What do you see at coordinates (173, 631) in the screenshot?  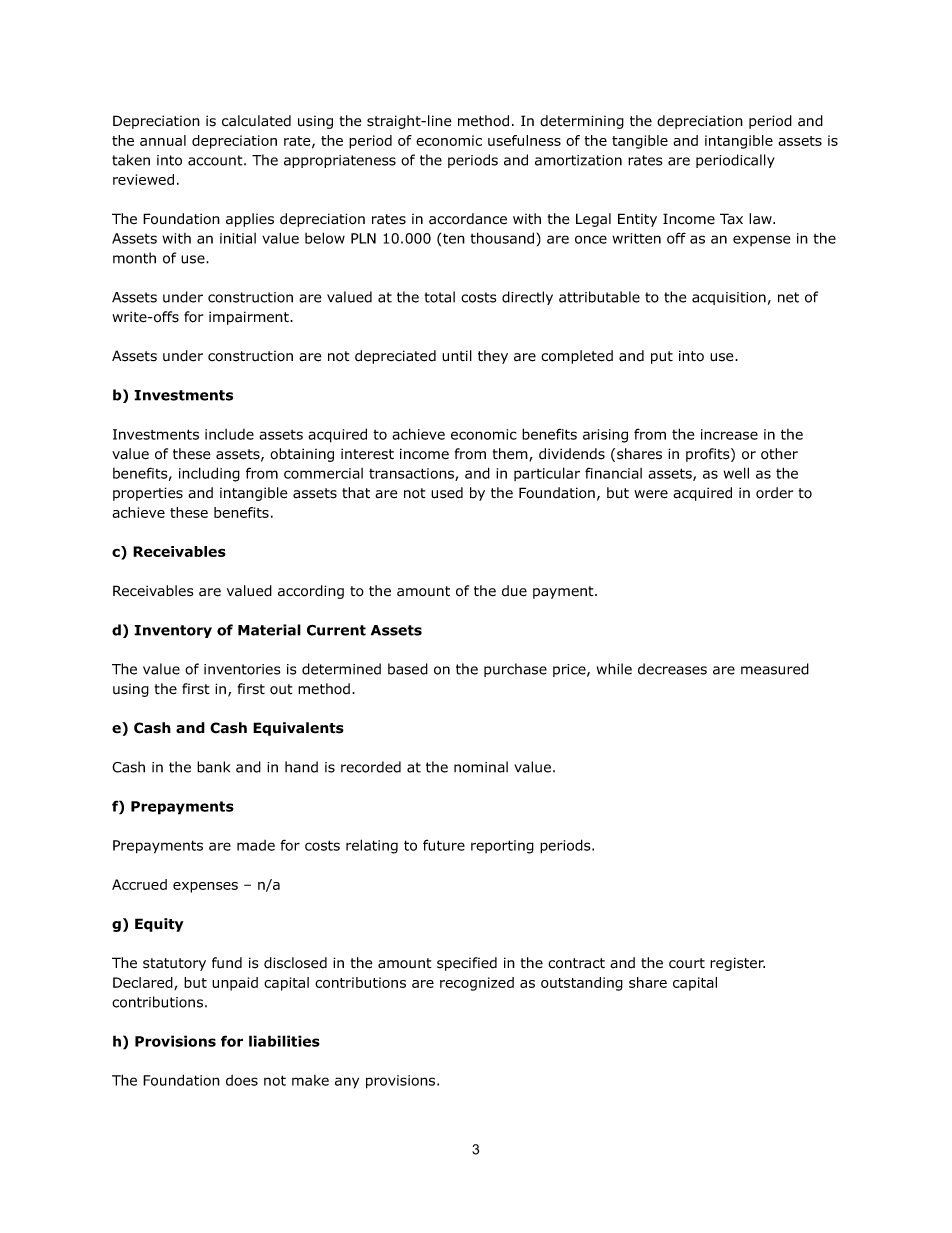 I see `Inventory` at bounding box center [173, 631].
